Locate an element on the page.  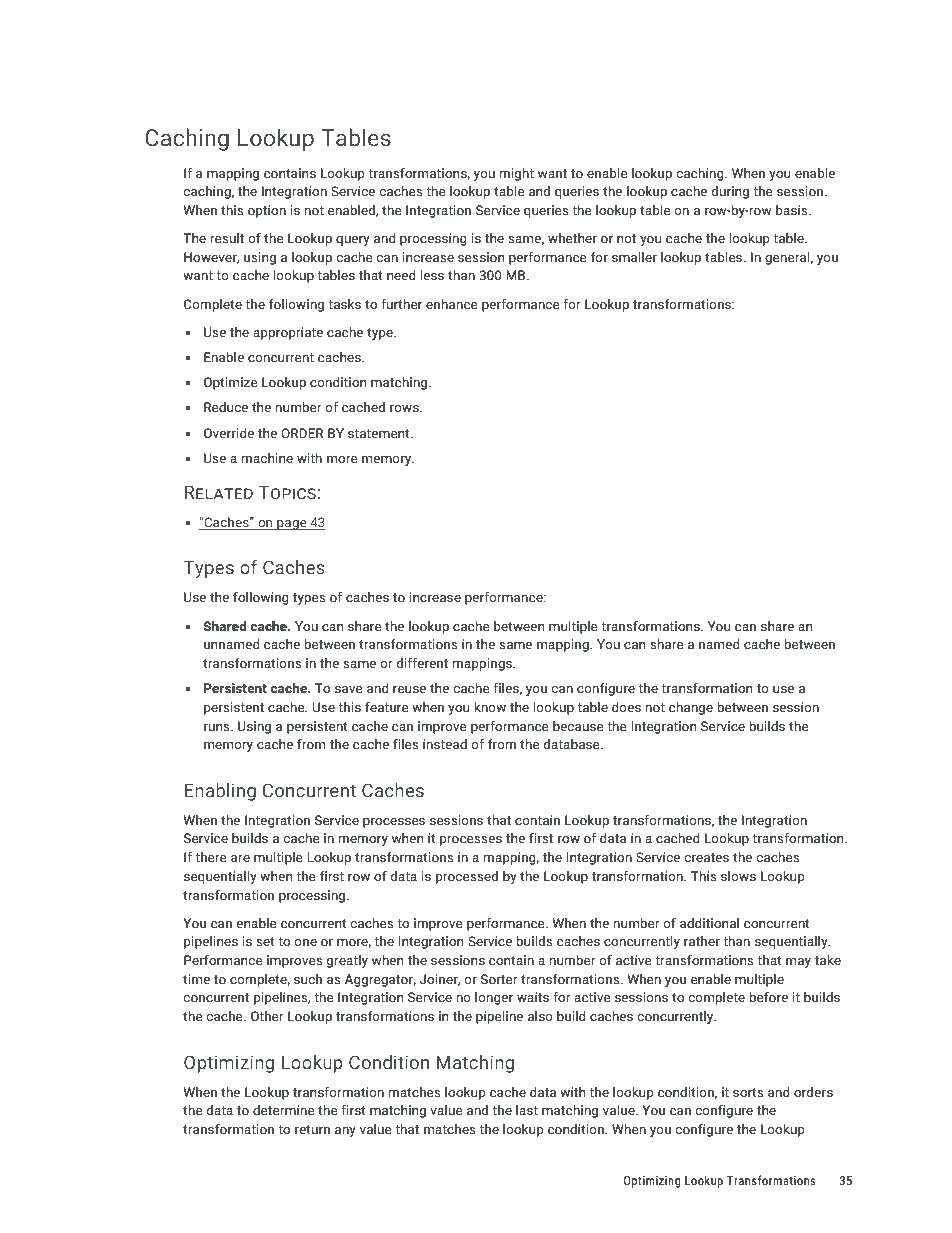
option is located at coordinates (267, 211).
